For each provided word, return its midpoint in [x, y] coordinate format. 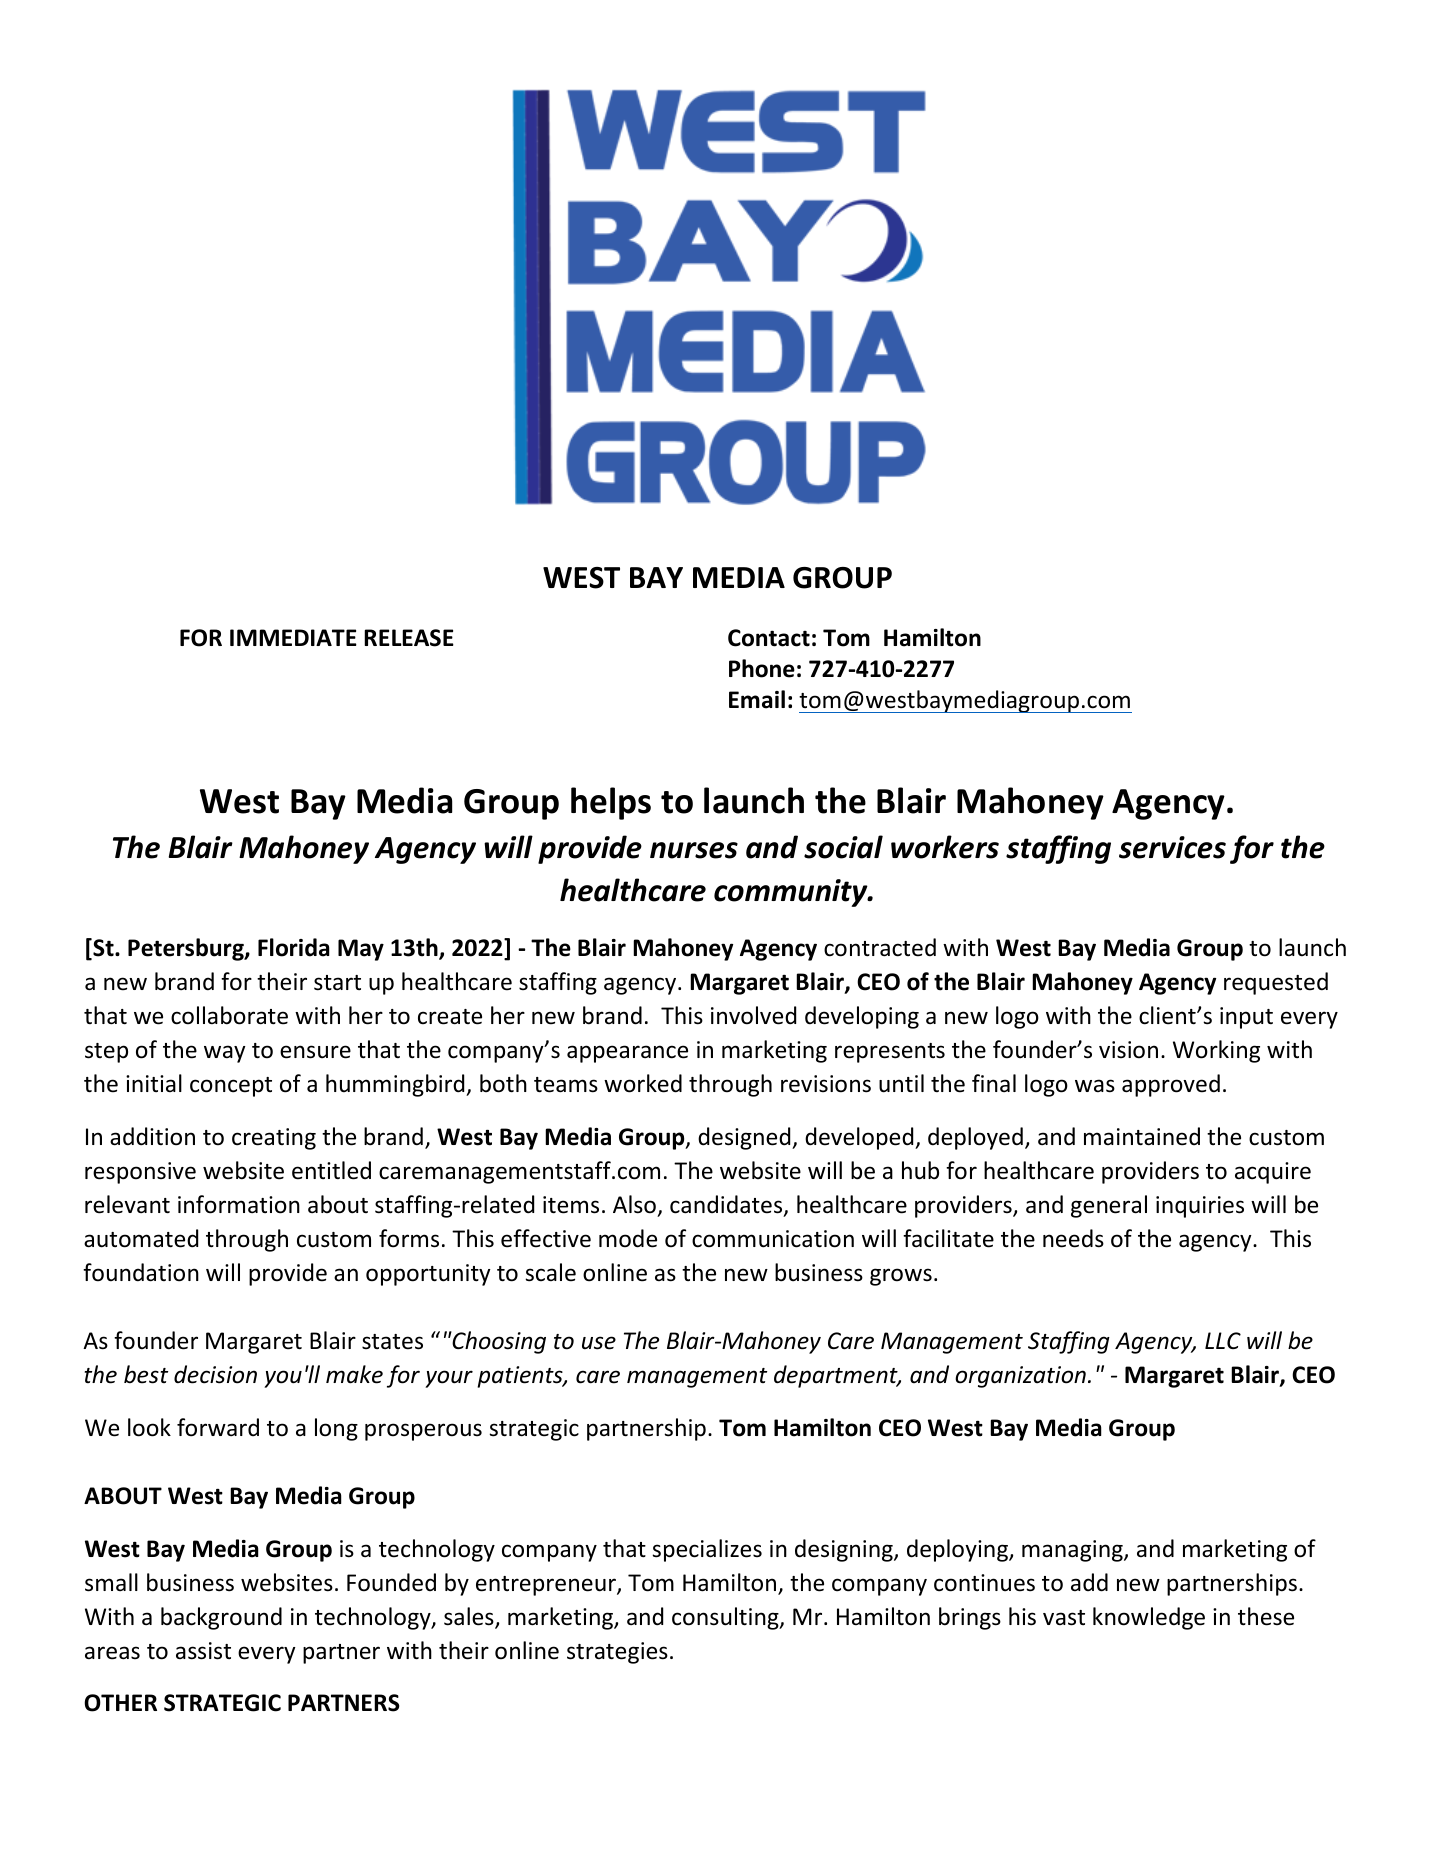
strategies [617, 1653]
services [1172, 847]
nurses [694, 850]
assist [203, 1651]
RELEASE [409, 638]
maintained [1142, 1136]
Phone [762, 668]
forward [218, 1427]
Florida [294, 947]
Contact [769, 638]
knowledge [1149, 1618]
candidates [727, 1205]
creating [274, 1139]
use [599, 1343]
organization [1020, 1377]
